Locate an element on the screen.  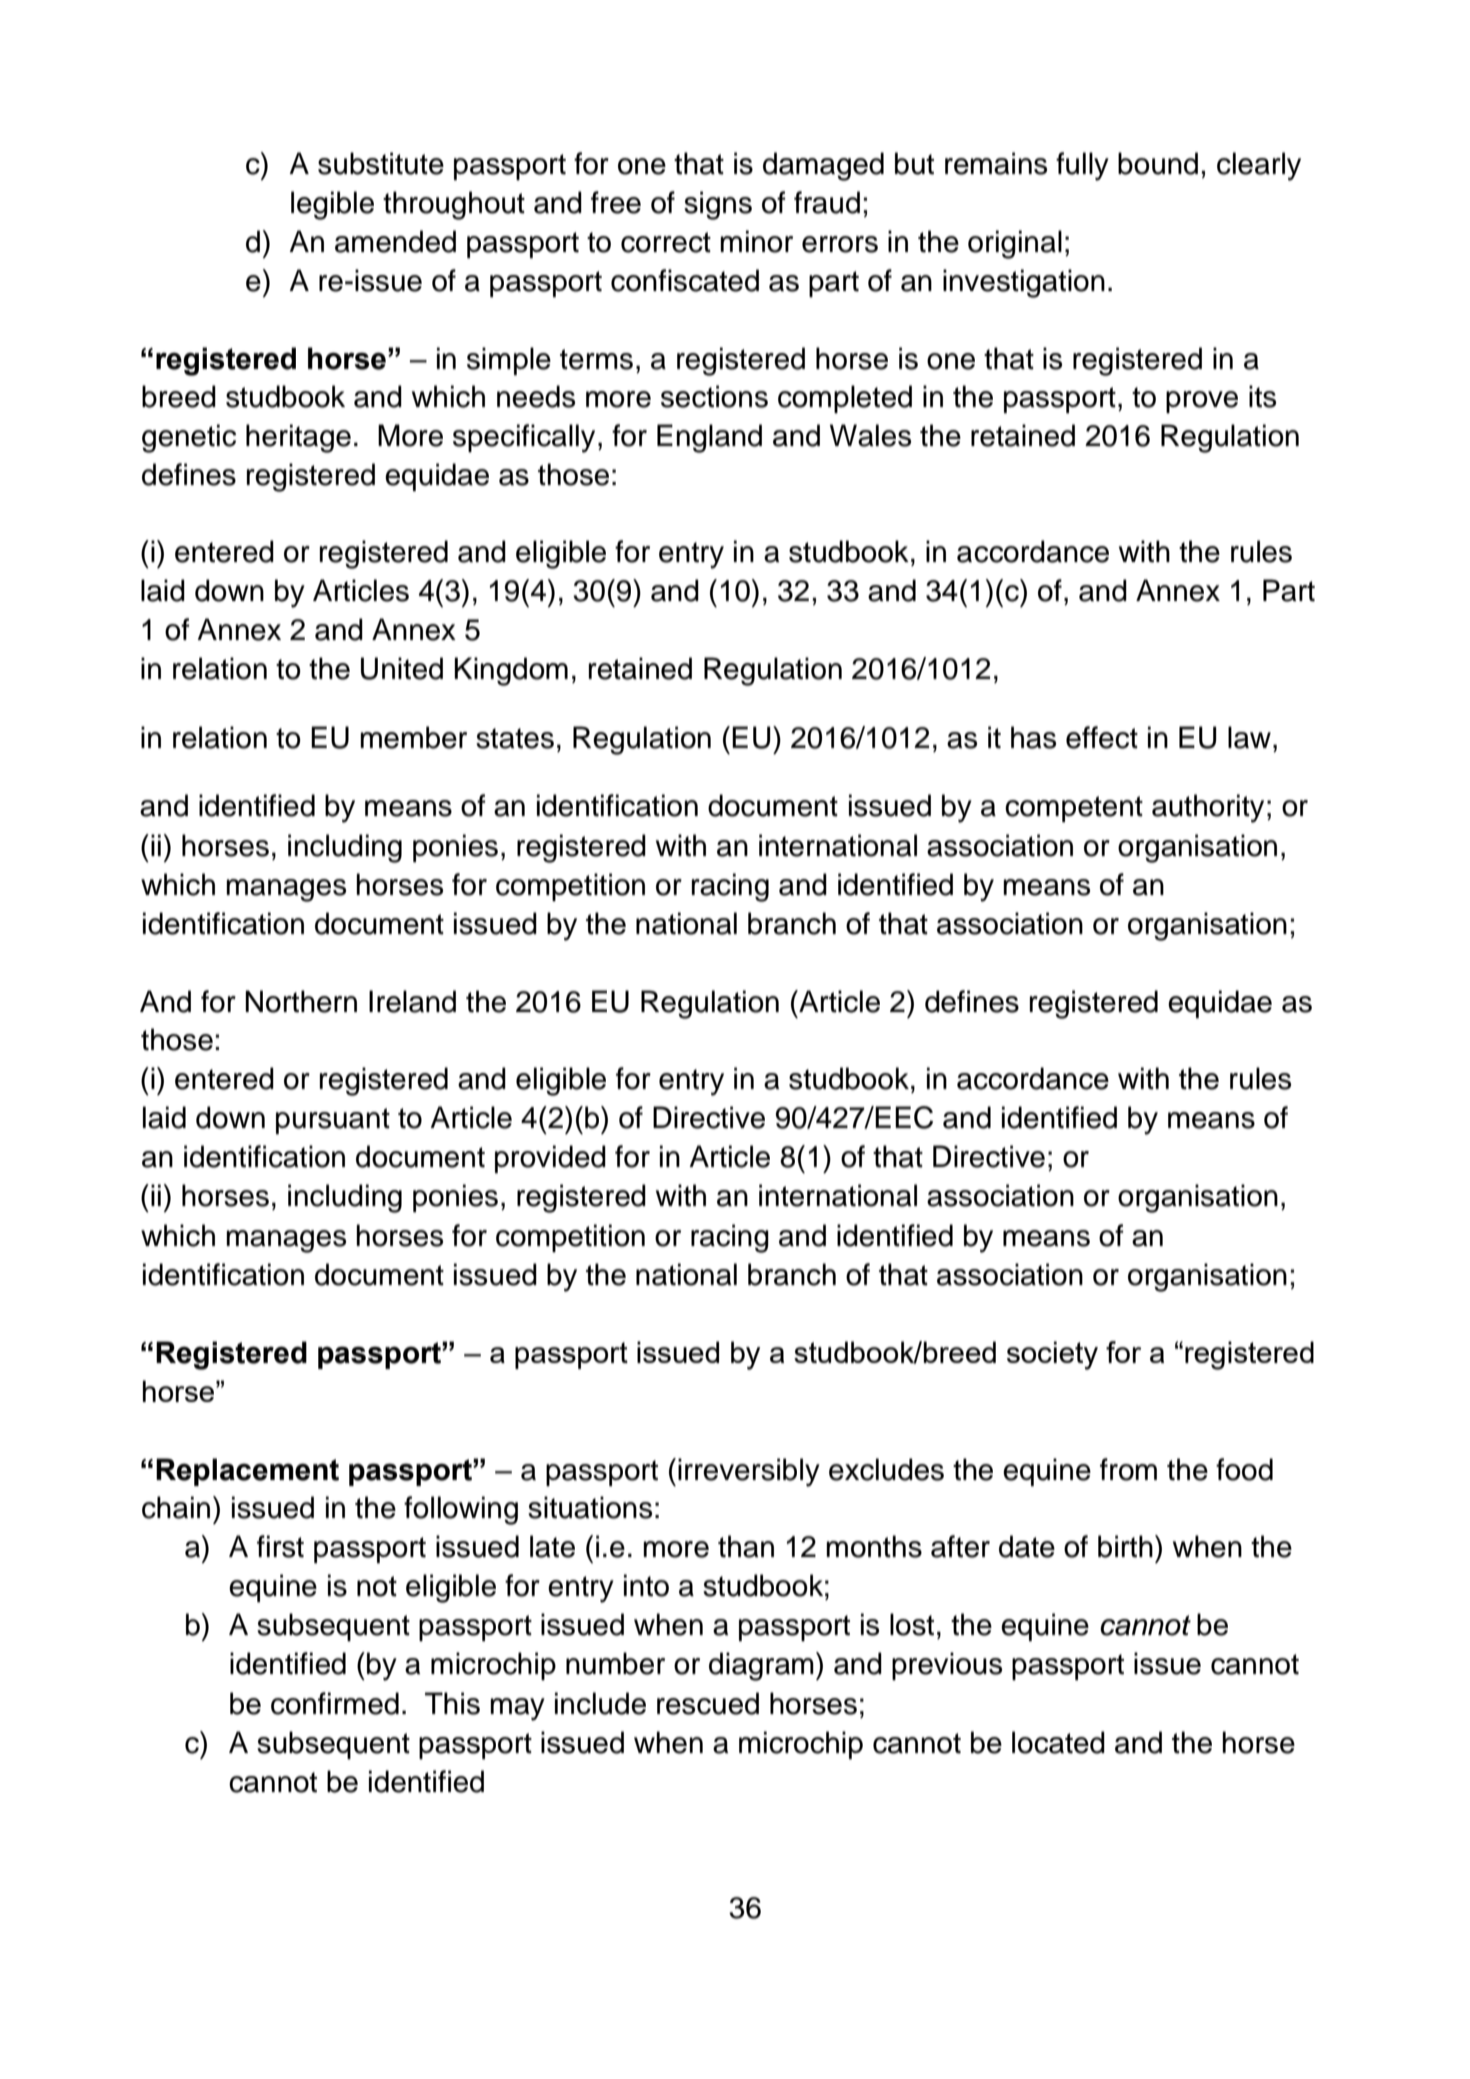
signs is located at coordinates (718, 205).
